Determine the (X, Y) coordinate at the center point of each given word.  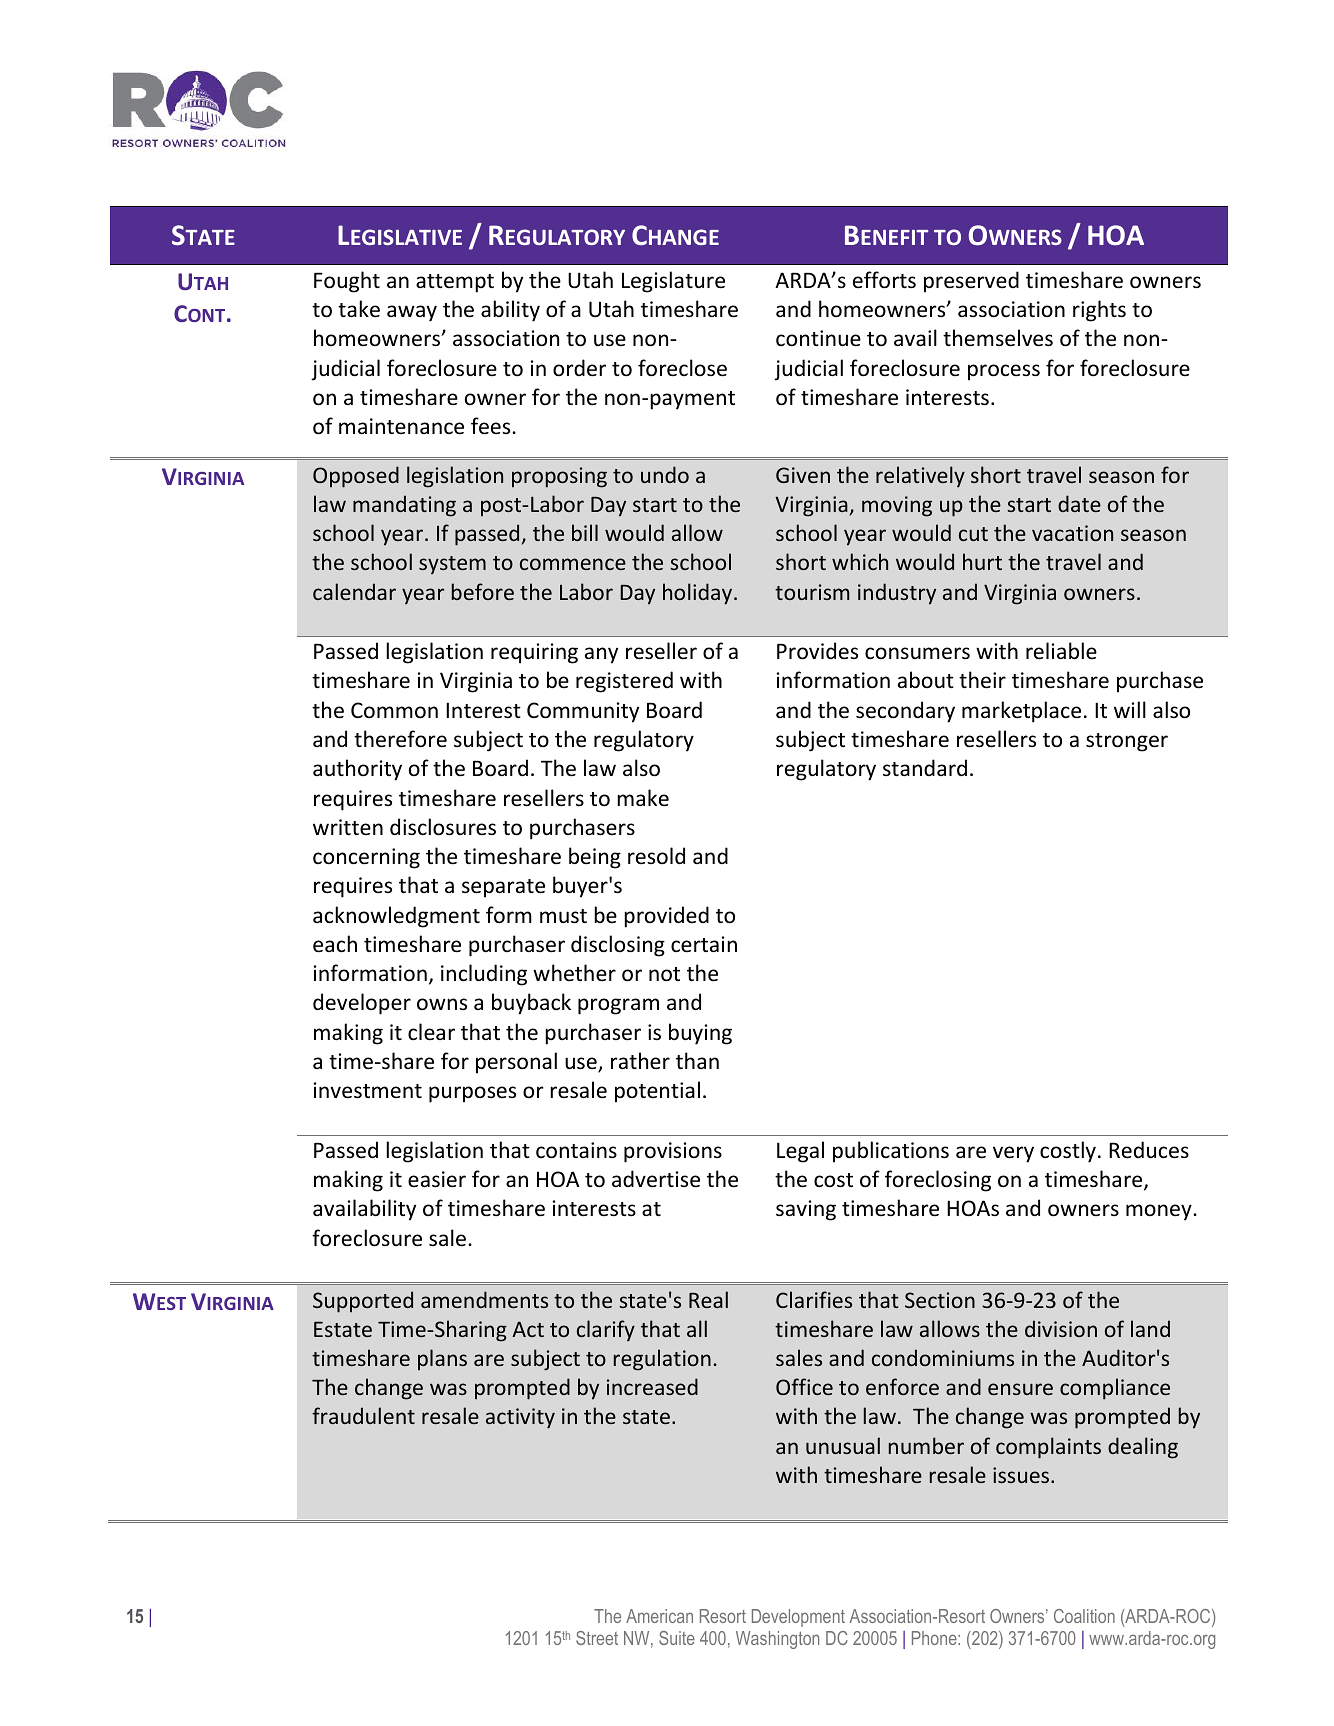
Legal (800, 1152)
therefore (400, 739)
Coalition (1084, 1616)
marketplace (1021, 712)
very (1013, 1154)
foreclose (682, 368)
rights (1099, 311)
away (412, 313)
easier (437, 1179)
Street (597, 1638)
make (643, 797)
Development (798, 1618)
